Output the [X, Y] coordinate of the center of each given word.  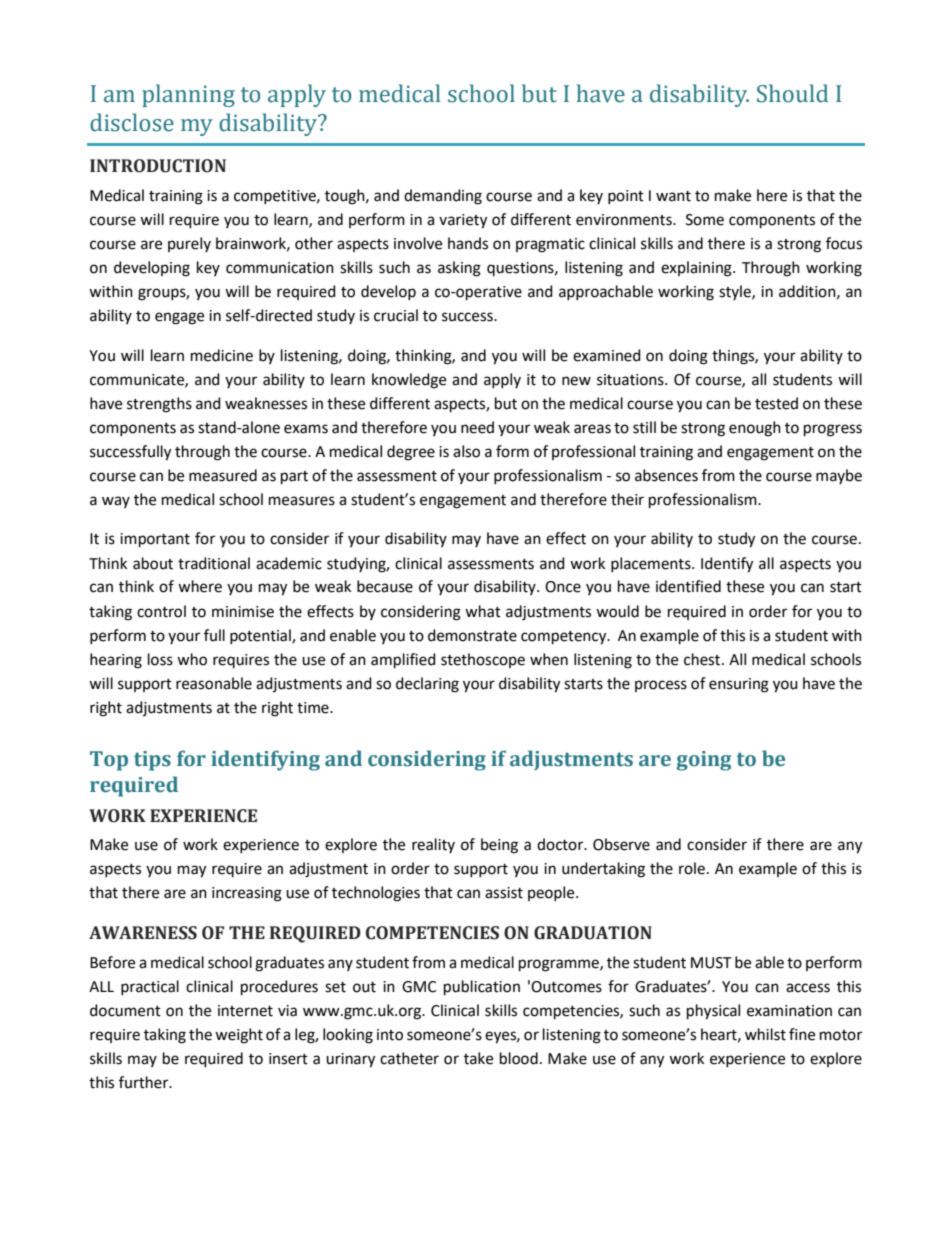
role [692, 868]
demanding [443, 197]
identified [688, 586]
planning [188, 95]
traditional [214, 563]
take [478, 1058]
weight [239, 1036]
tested [776, 403]
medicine [222, 355]
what [483, 611]
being [499, 846]
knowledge [409, 381]
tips [152, 761]
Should [792, 93]
